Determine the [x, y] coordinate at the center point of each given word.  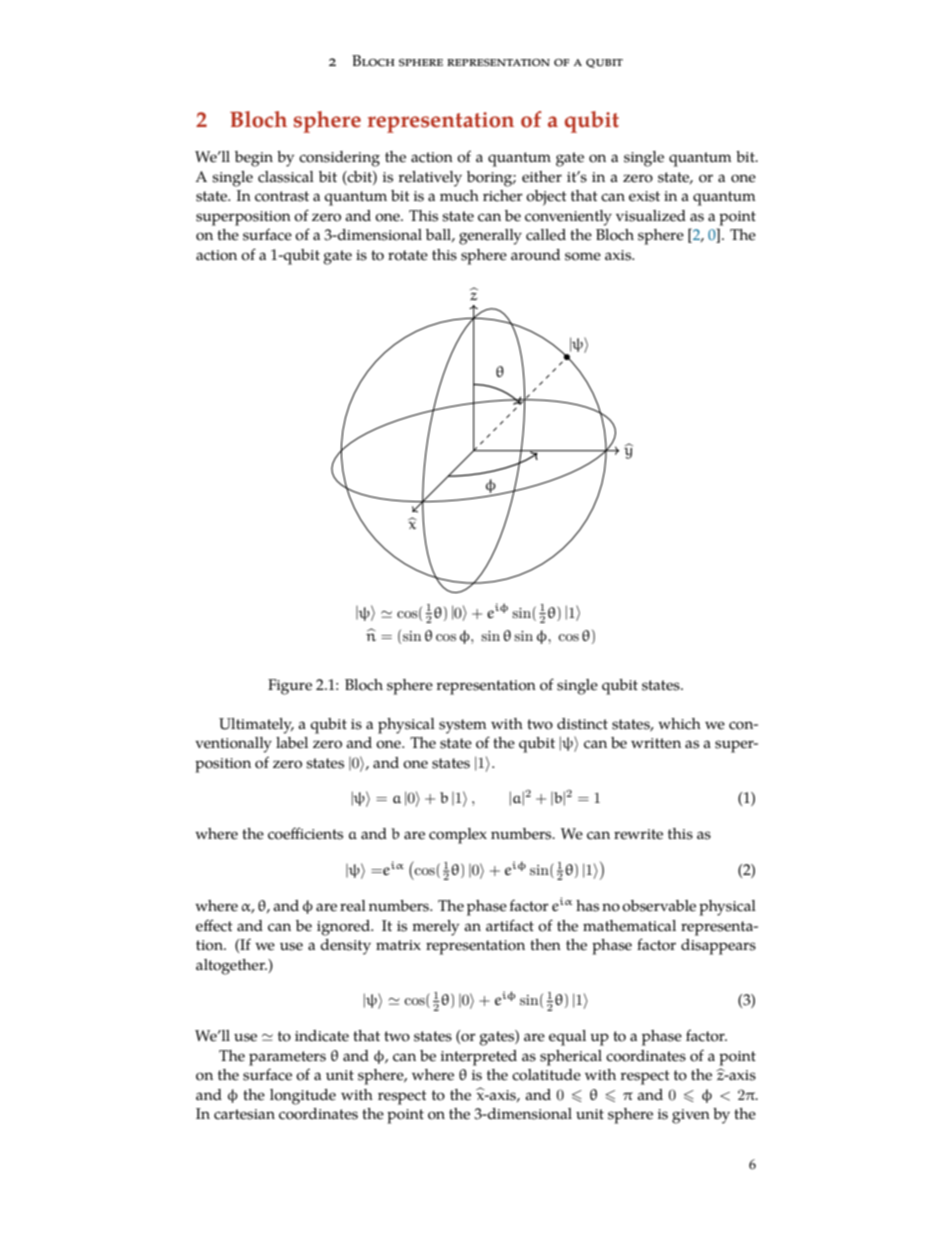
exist [644, 196]
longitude [303, 1097]
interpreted [478, 1058]
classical [286, 177]
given [691, 1116]
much [459, 196]
